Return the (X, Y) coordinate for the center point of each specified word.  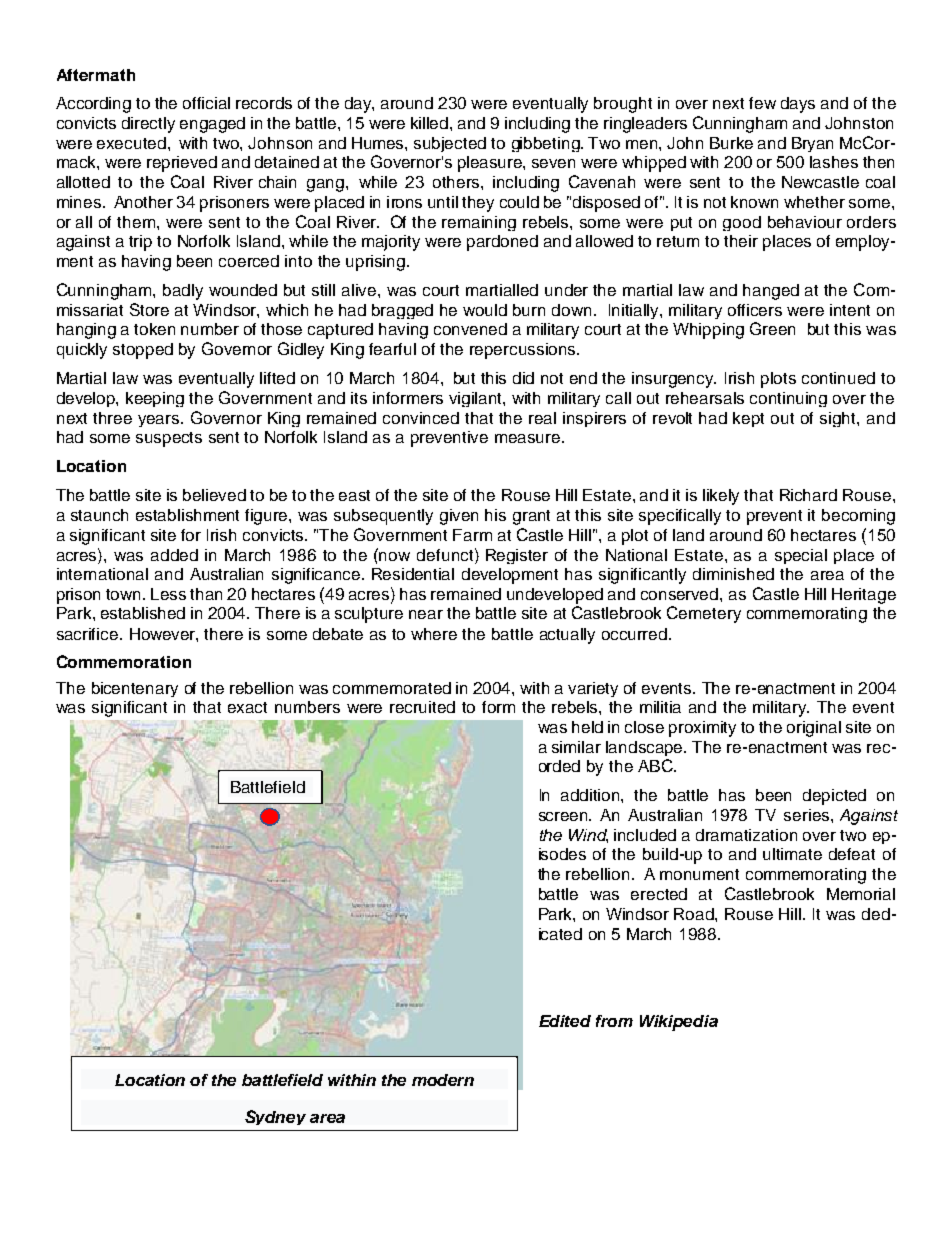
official (206, 103)
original (814, 729)
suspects (169, 439)
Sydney (275, 1117)
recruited (422, 707)
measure (527, 438)
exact (247, 707)
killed (431, 123)
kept (748, 419)
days (798, 105)
